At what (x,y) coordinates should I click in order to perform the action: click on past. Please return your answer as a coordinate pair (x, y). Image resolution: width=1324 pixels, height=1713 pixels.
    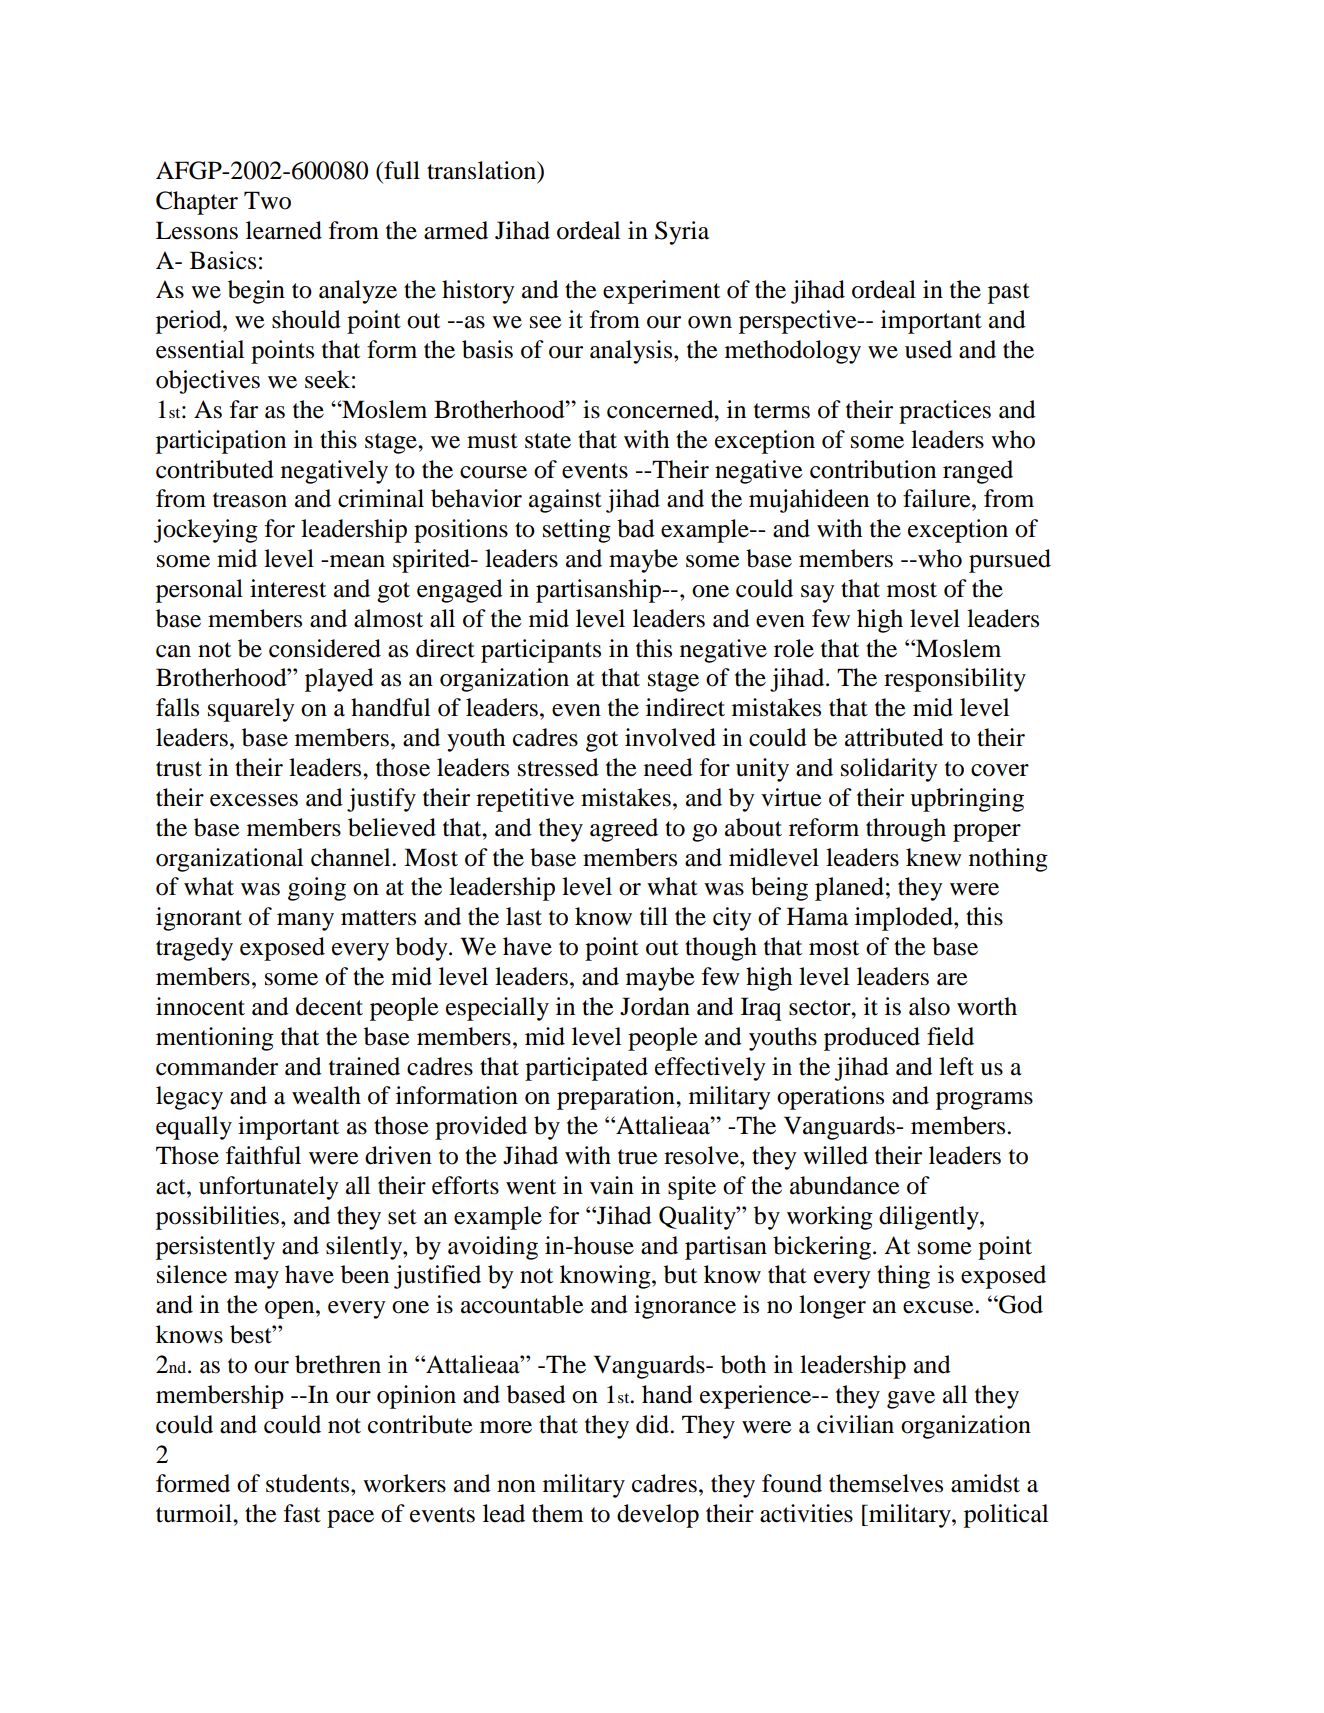
    Looking at the image, I should click on (1009, 293).
